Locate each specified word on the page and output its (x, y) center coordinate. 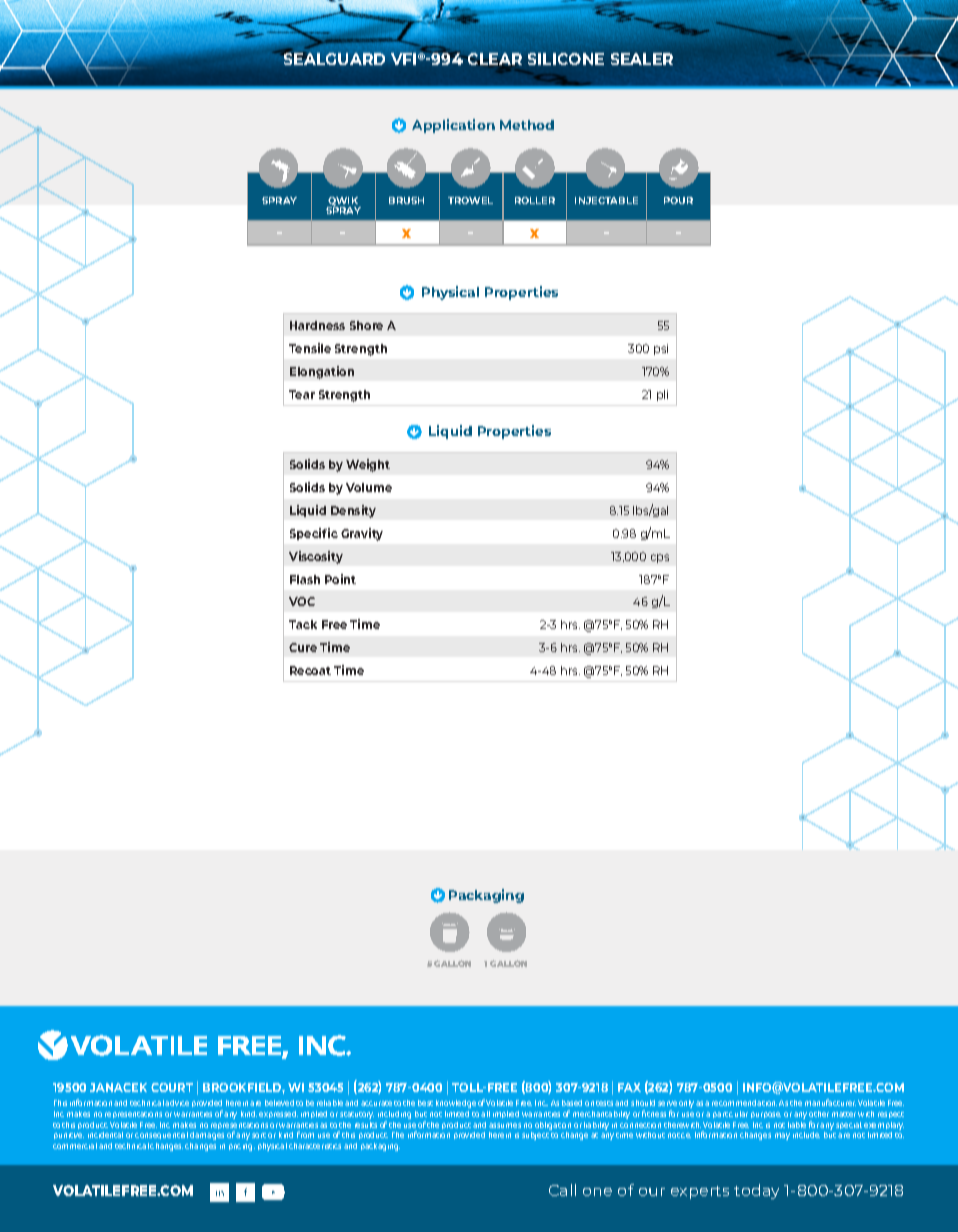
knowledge (456, 1104)
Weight (368, 465)
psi (661, 349)
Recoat (310, 670)
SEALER (642, 59)
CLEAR (494, 61)
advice (177, 1103)
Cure (303, 647)
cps (660, 558)
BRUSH (406, 200)
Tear (302, 394)
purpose (766, 1115)
